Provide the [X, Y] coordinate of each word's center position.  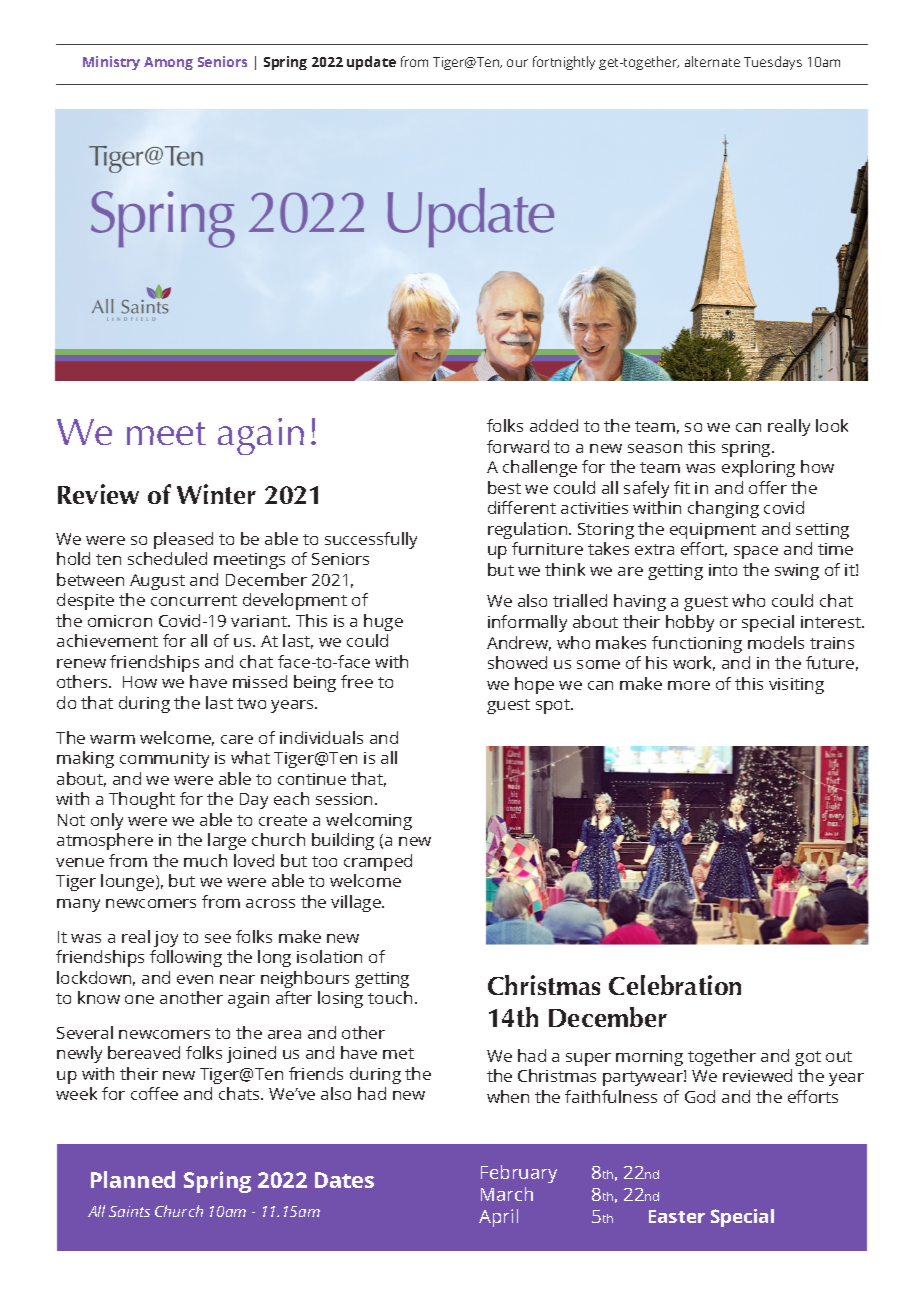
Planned [133, 1179]
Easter [677, 1216]
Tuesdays [773, 63]
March [507, 1194]
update [371, 63]
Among [168, 63]
